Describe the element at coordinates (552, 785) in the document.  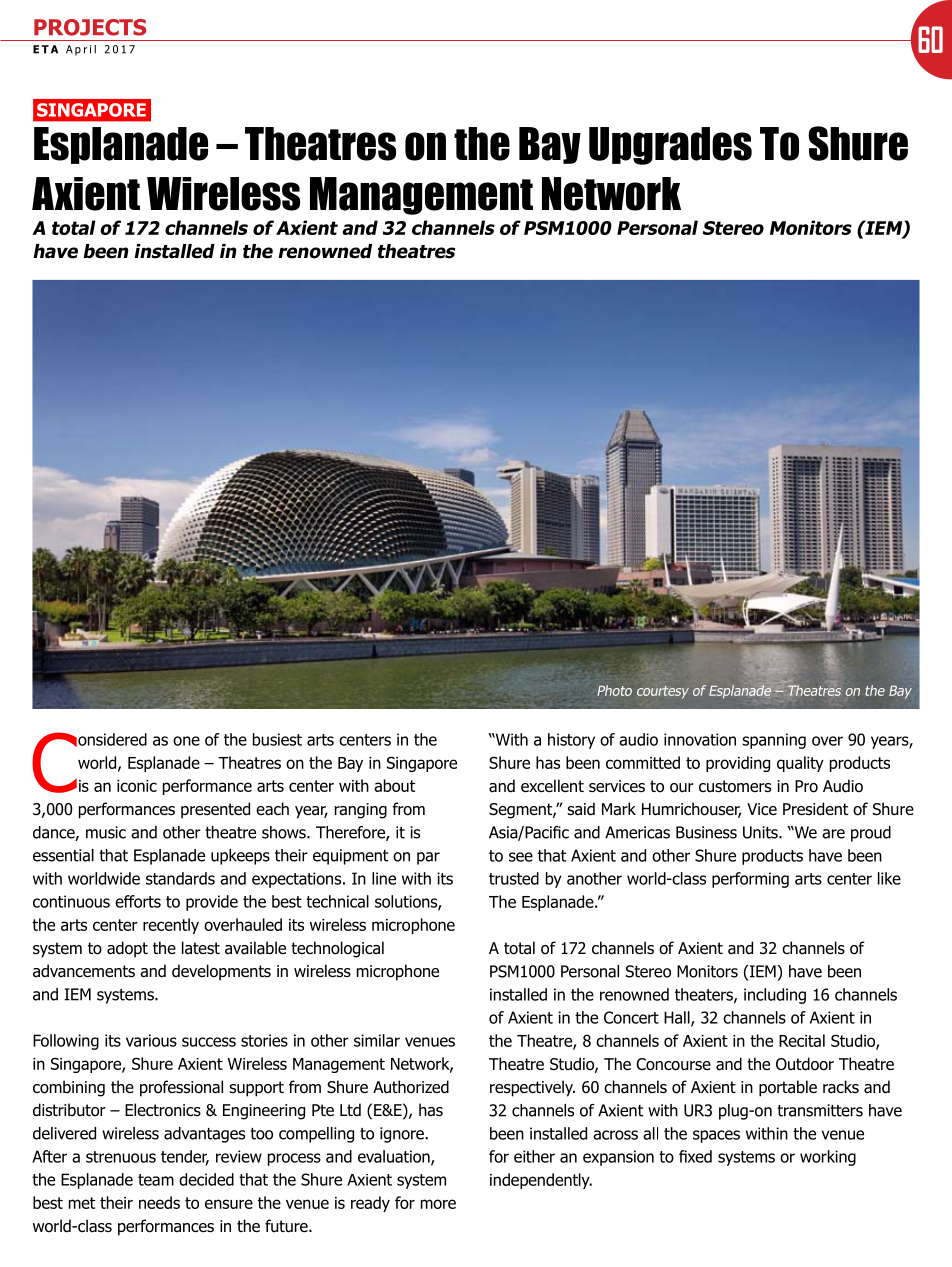
I see `excellent` at that location.
